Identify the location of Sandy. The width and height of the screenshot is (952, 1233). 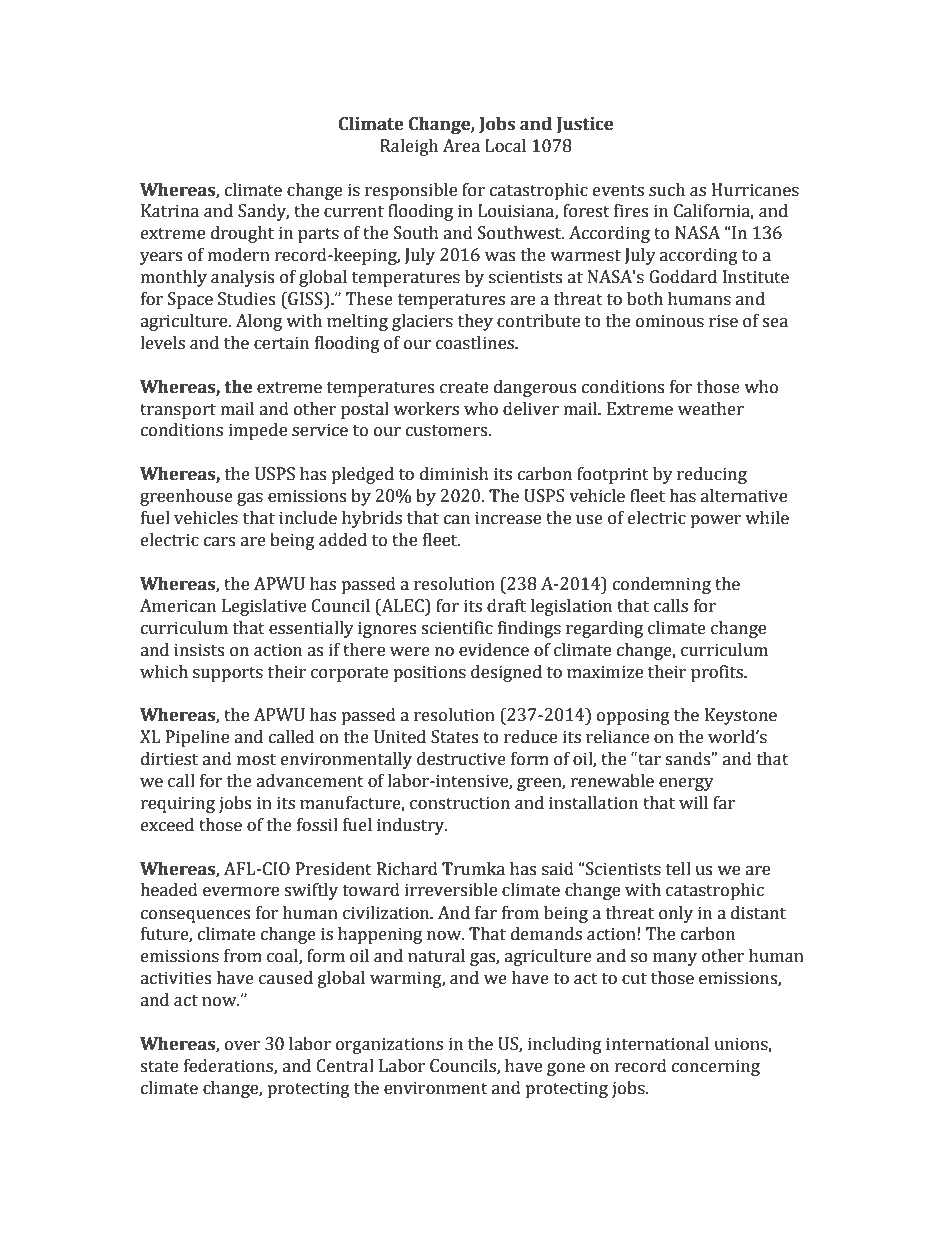
(263, 212).
